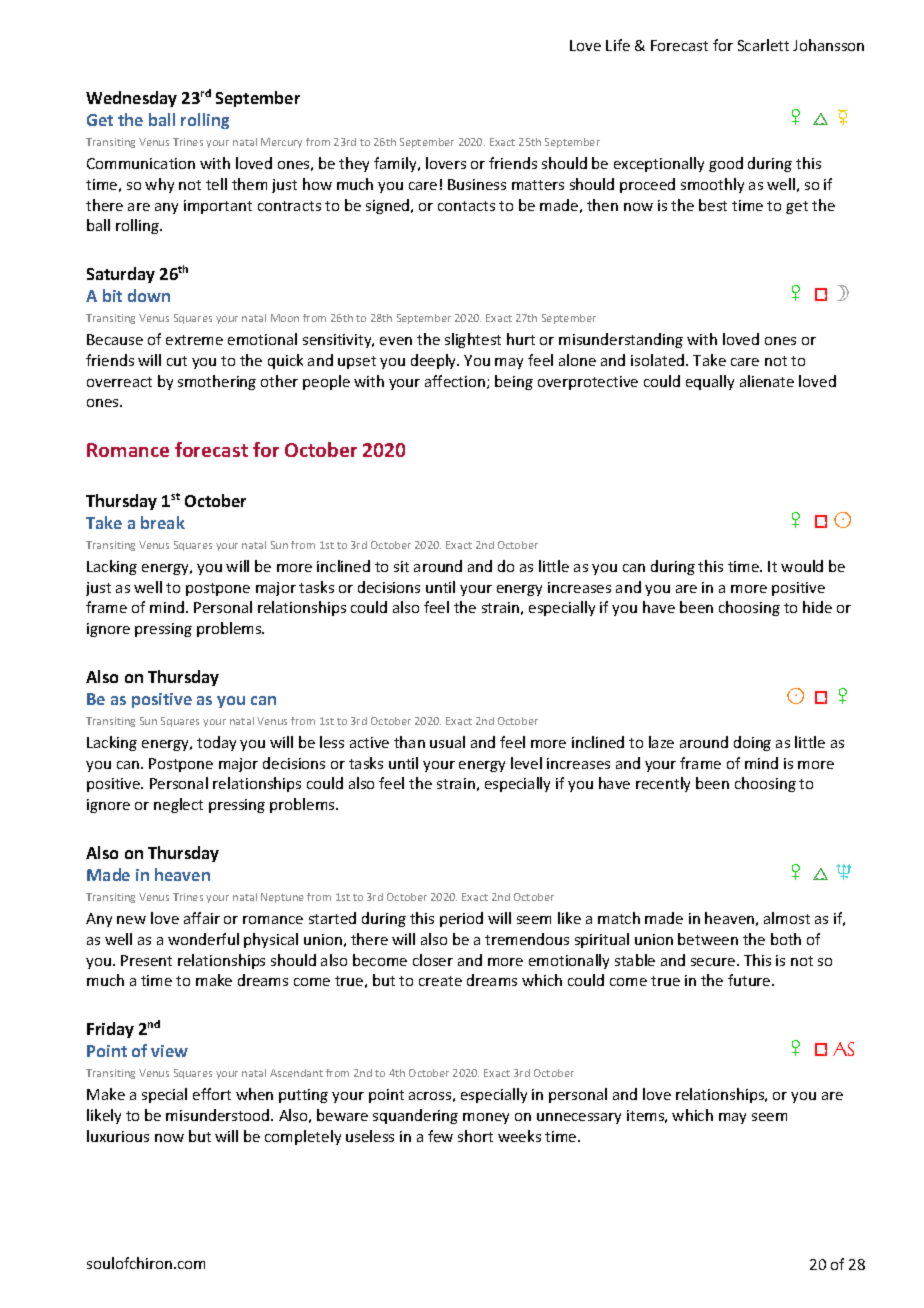 The width and height of the screenshot is (924, 1308). I want to click on affection, so click(456, 382).
